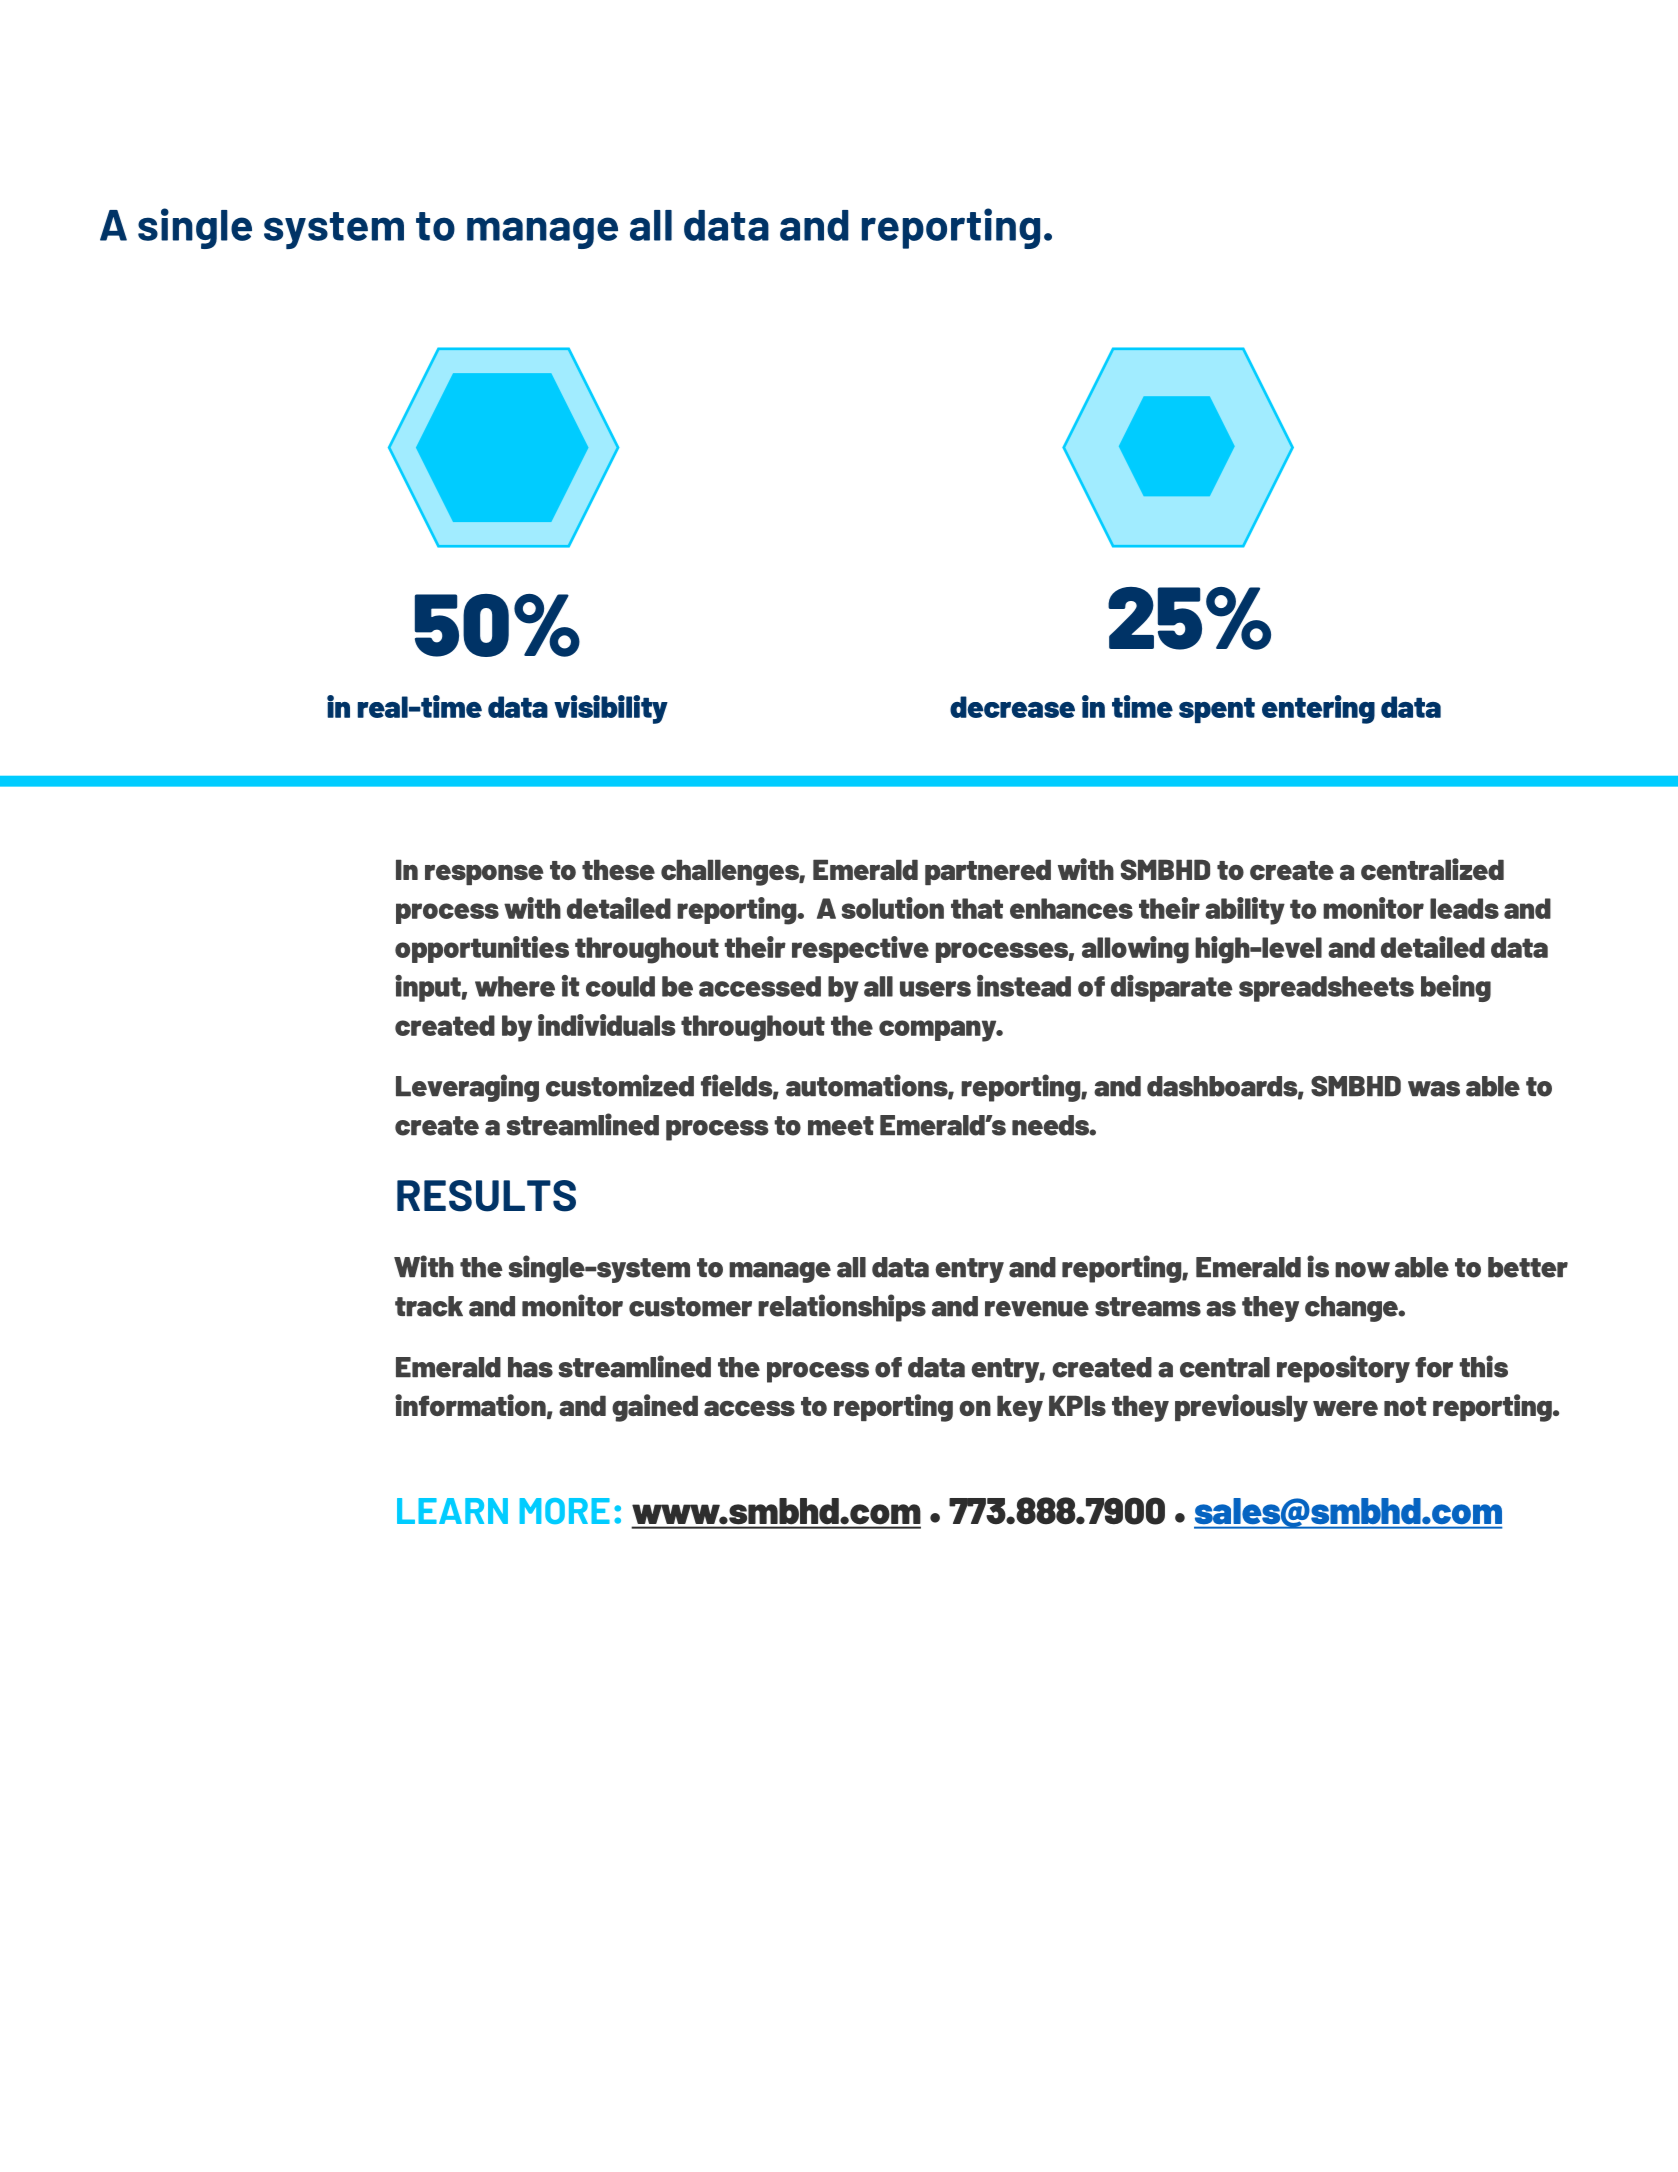 The image size is (1678, 2172). What do you see at coordinates (1012, 707) in the screenshot?
I see `decrease` at bounding box center [1012, 707].
